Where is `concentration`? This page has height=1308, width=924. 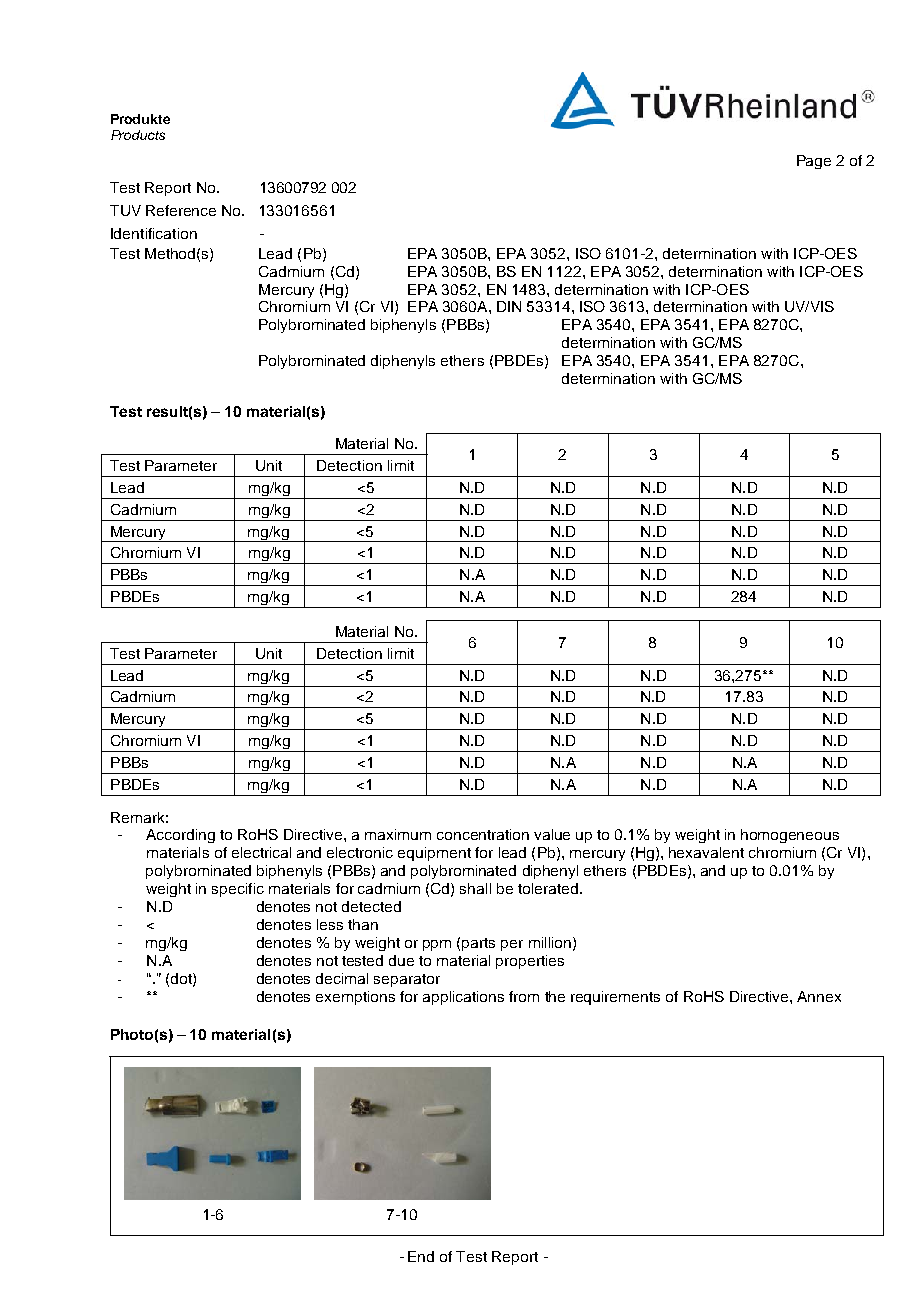 concentration is located at coordinates (483, 834).
